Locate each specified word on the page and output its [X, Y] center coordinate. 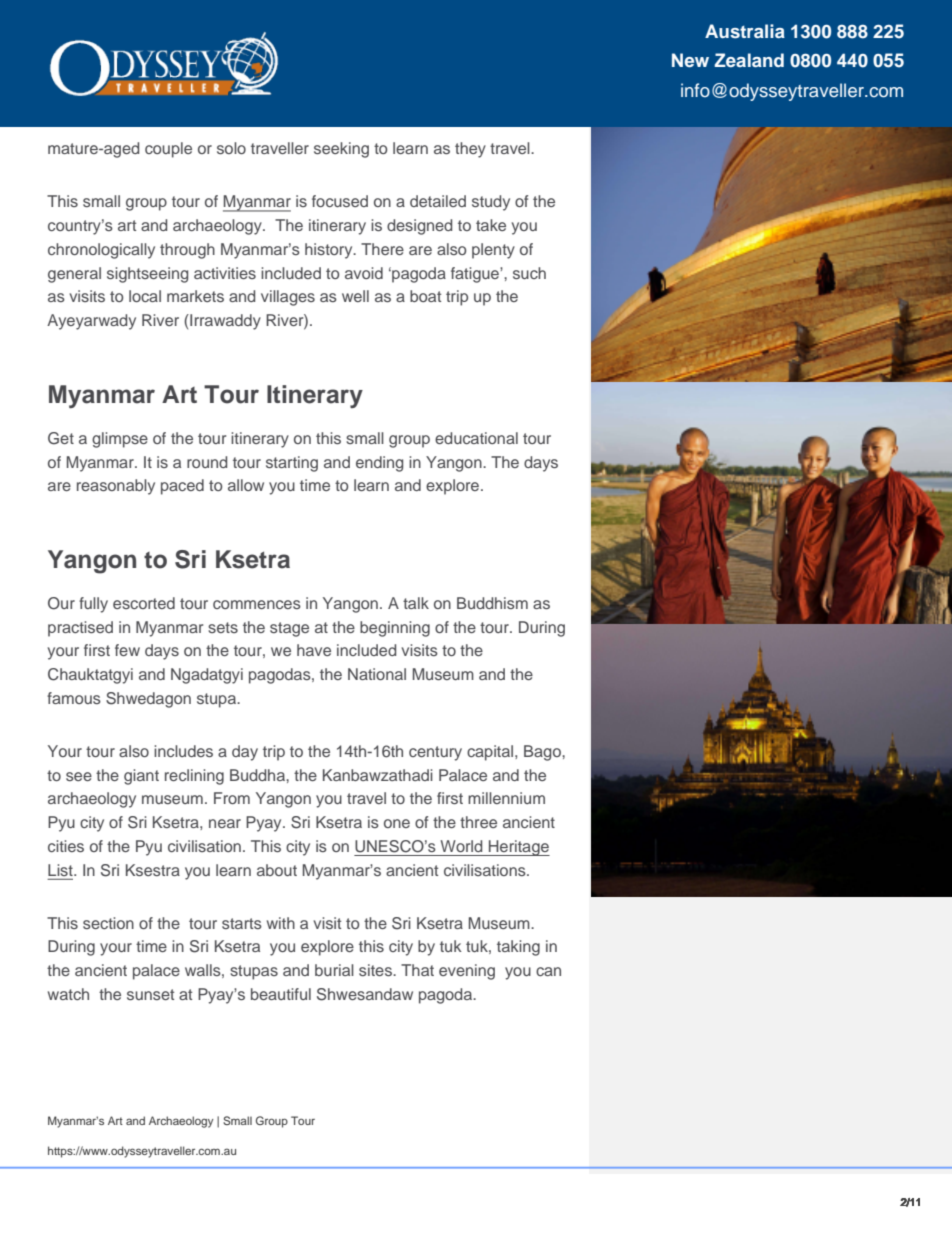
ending [379, 464]
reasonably [116, 487]
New [690, 60]
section [108, 923]
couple [168, 150]
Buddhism [492, 603]
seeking [341, 150]
